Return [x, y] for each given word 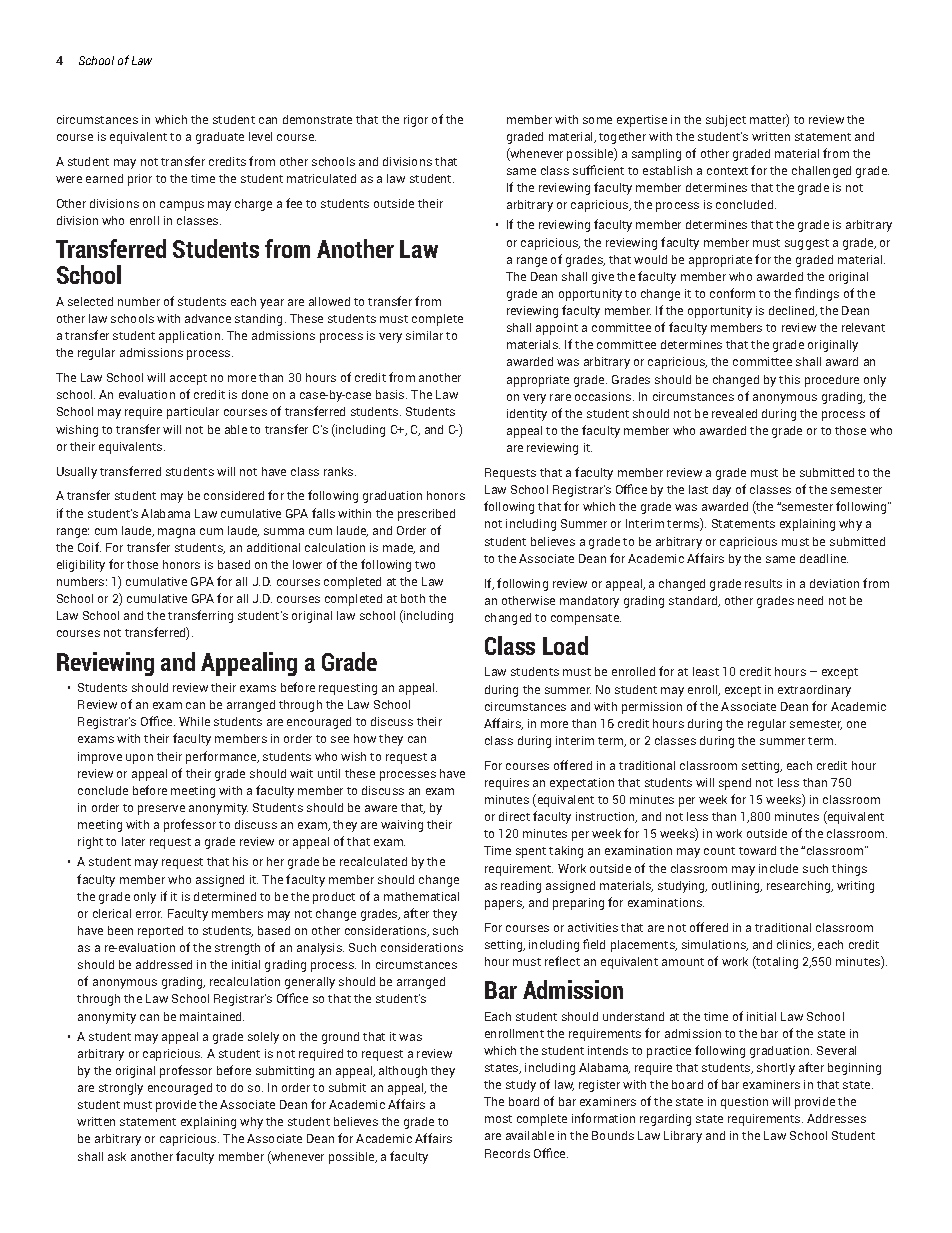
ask [117, 1156]
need [810, 600]
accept [188, 379]
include [778, 868]
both [413, 598]
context [727, 171]
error [149, 914]
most [498, 1119]
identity [527, 415]
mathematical [421, 896]
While [194, 721]
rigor [416, 121]
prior [140, 180]
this [789, 379]
